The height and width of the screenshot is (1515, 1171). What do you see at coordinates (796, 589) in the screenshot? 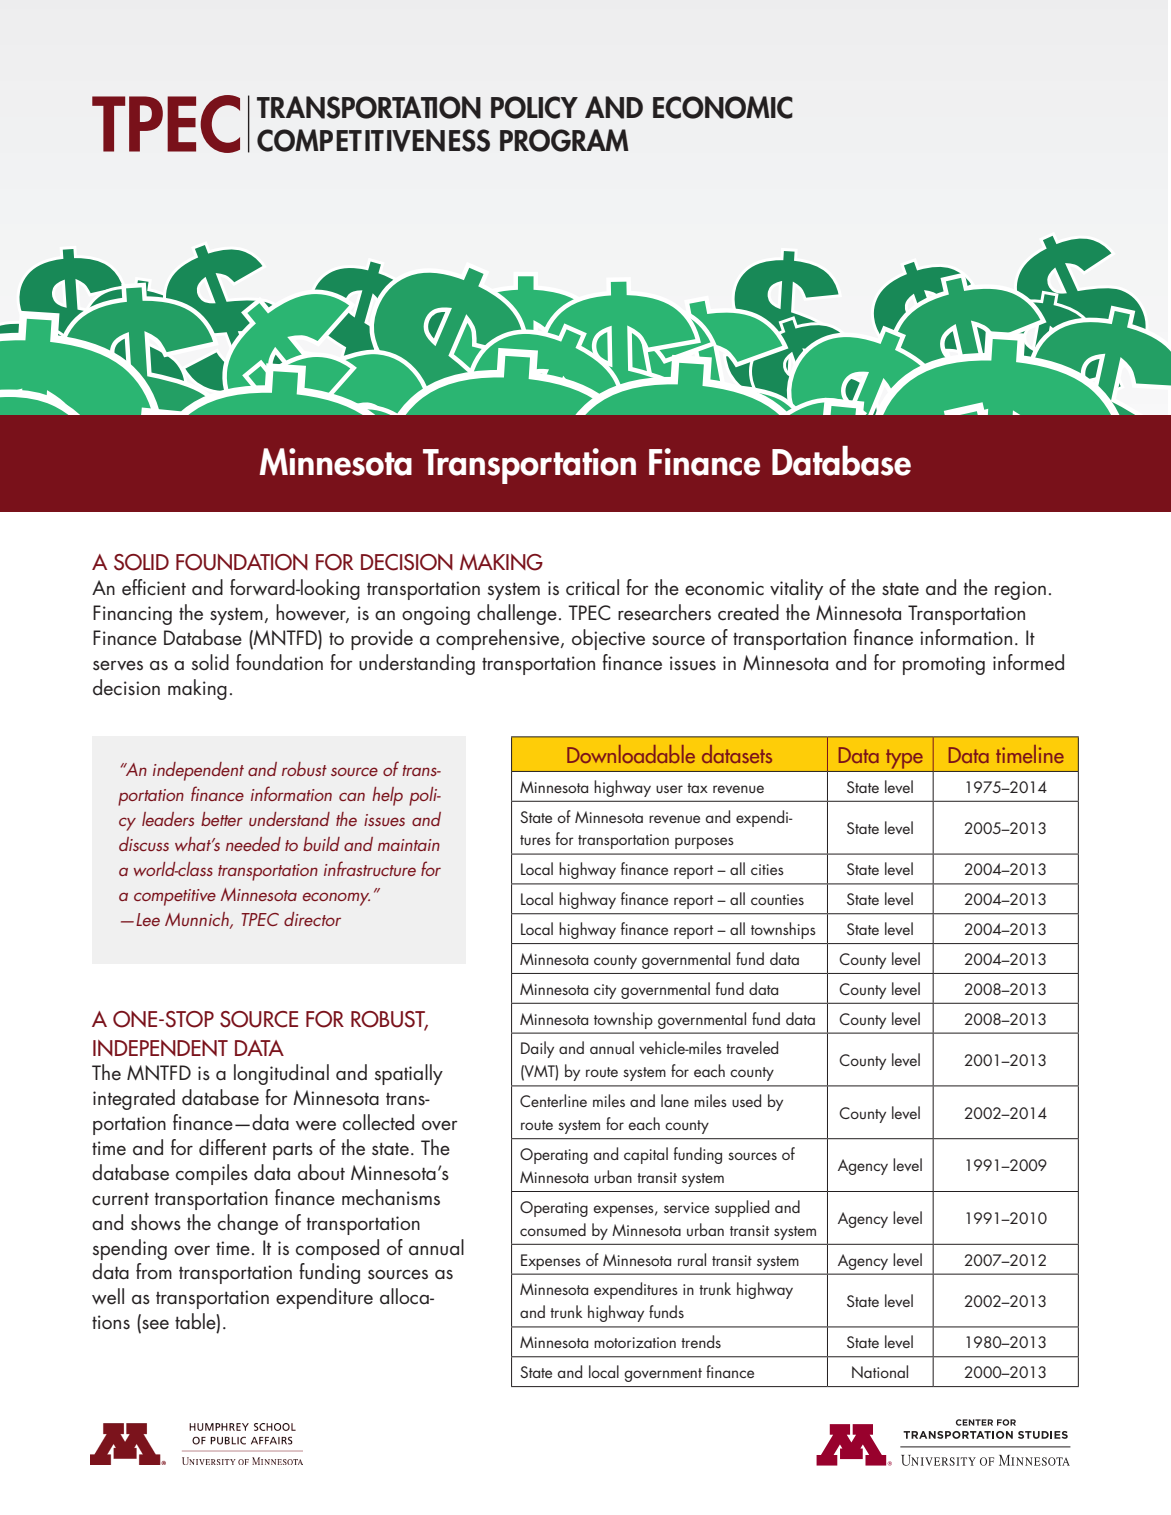
I see `vitality` at bounding box center [796, 589].
